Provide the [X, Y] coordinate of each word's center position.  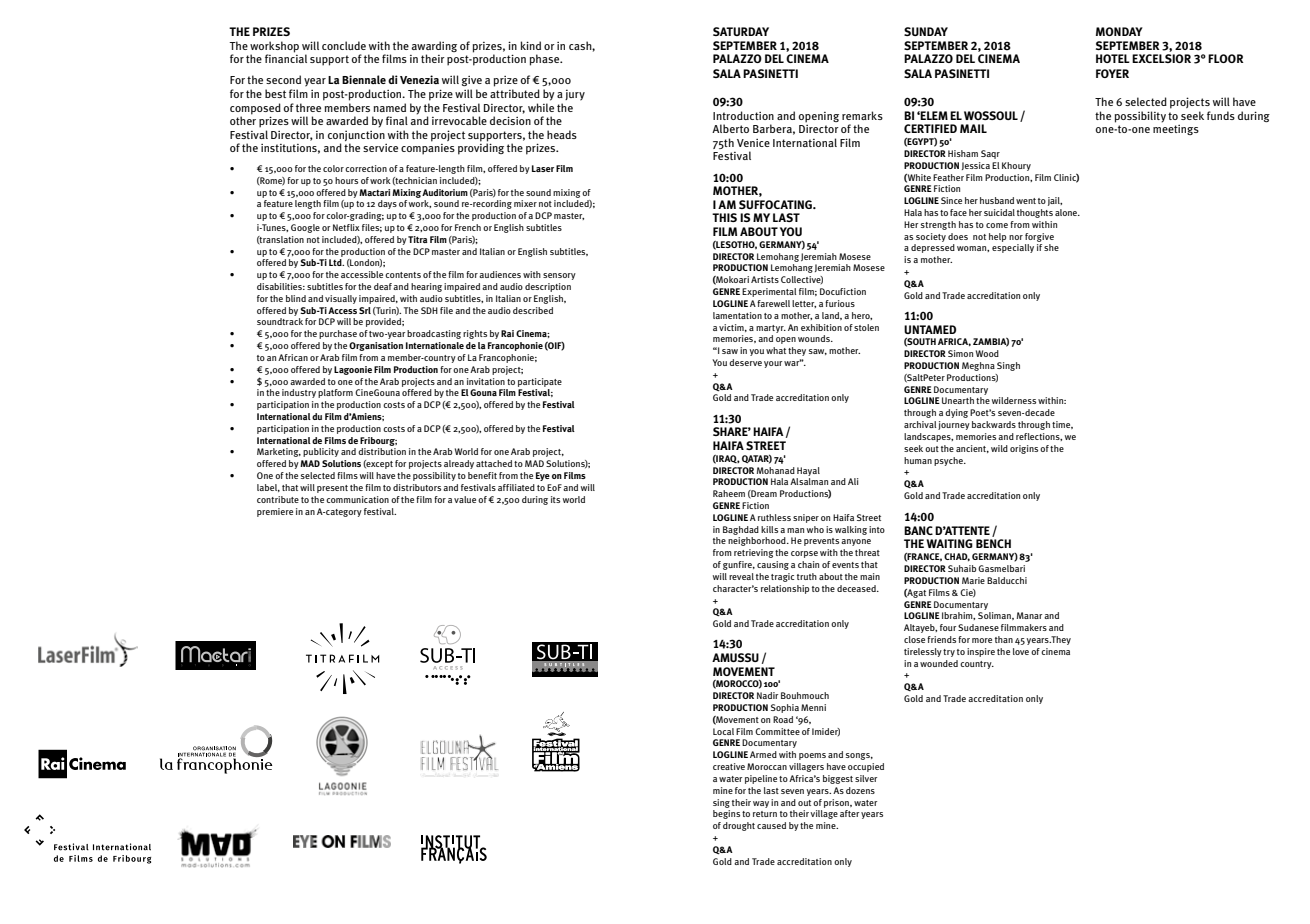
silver [866, 778]
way [761, 804]
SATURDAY [741, 31]
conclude [344, 45]
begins [726, 814]
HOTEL [1113, 58]
